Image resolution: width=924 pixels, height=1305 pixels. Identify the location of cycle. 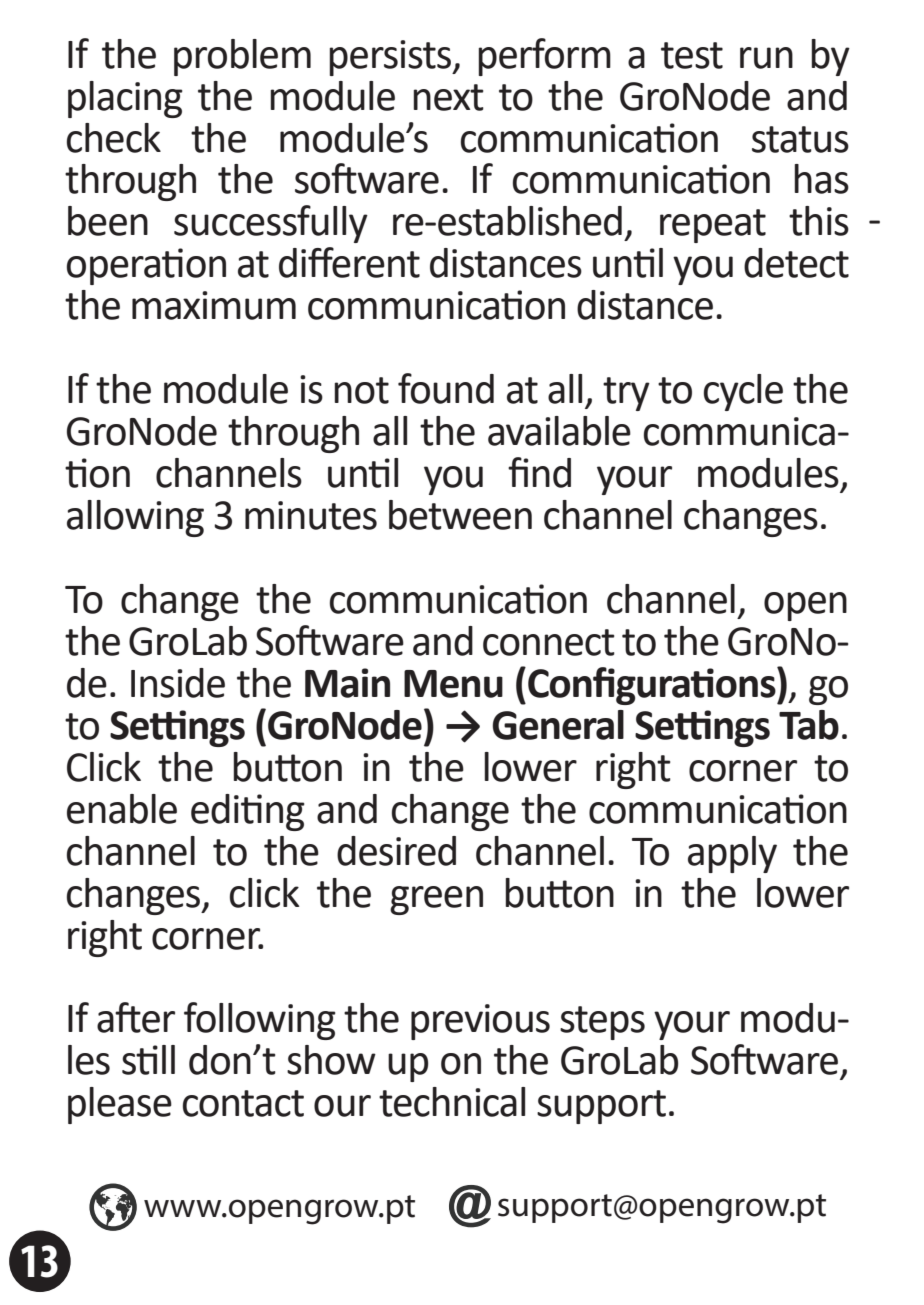
(743, 392).
